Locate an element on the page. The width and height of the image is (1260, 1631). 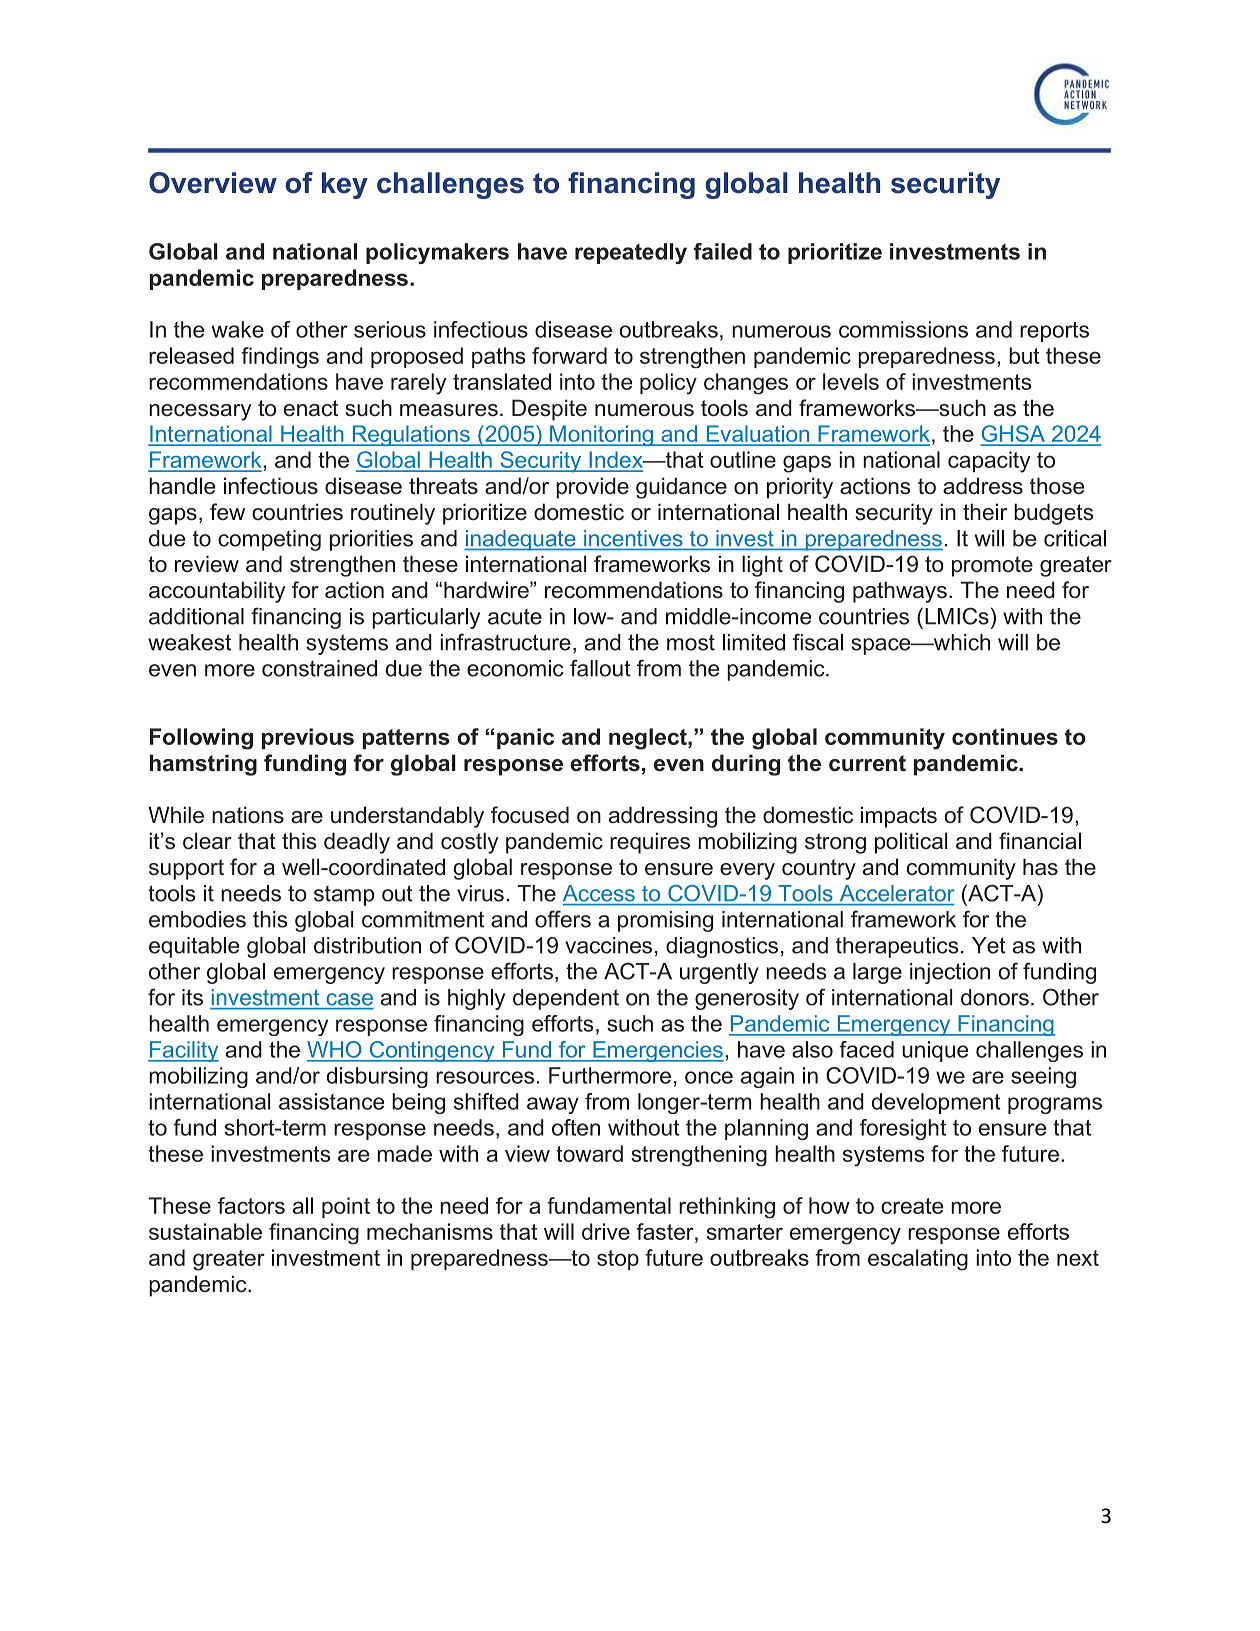
key is located at coordinates (345, 185).
